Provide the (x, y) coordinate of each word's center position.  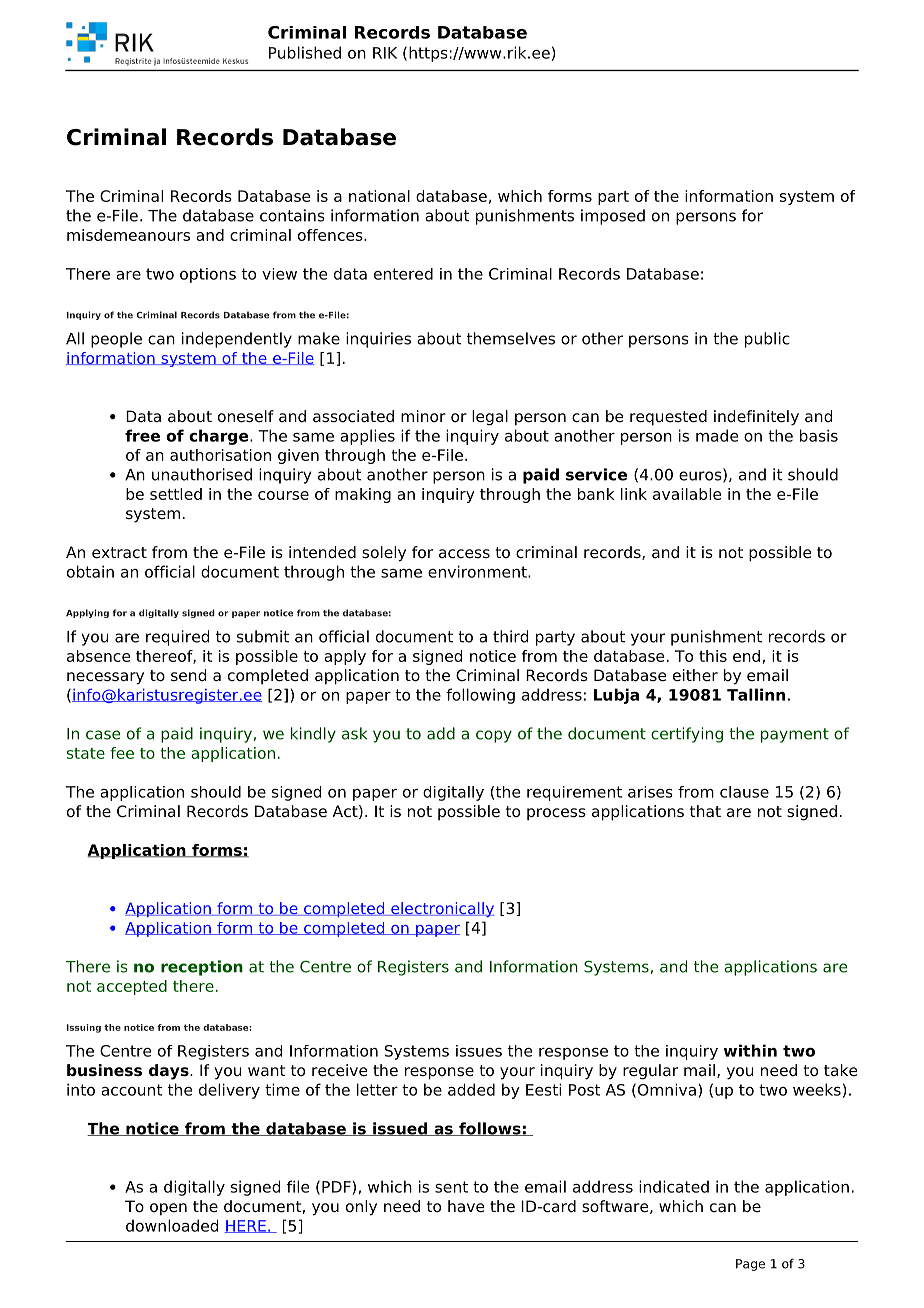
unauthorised (202, 474)
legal (490, 418)
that (705, 811)
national (379, 196)
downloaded (172, 1225)
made (717, 435)
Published (305, 52)
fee (122, 753)
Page (750, 1265)
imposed (613, 217)
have (466, 1206)
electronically (441, 909)
